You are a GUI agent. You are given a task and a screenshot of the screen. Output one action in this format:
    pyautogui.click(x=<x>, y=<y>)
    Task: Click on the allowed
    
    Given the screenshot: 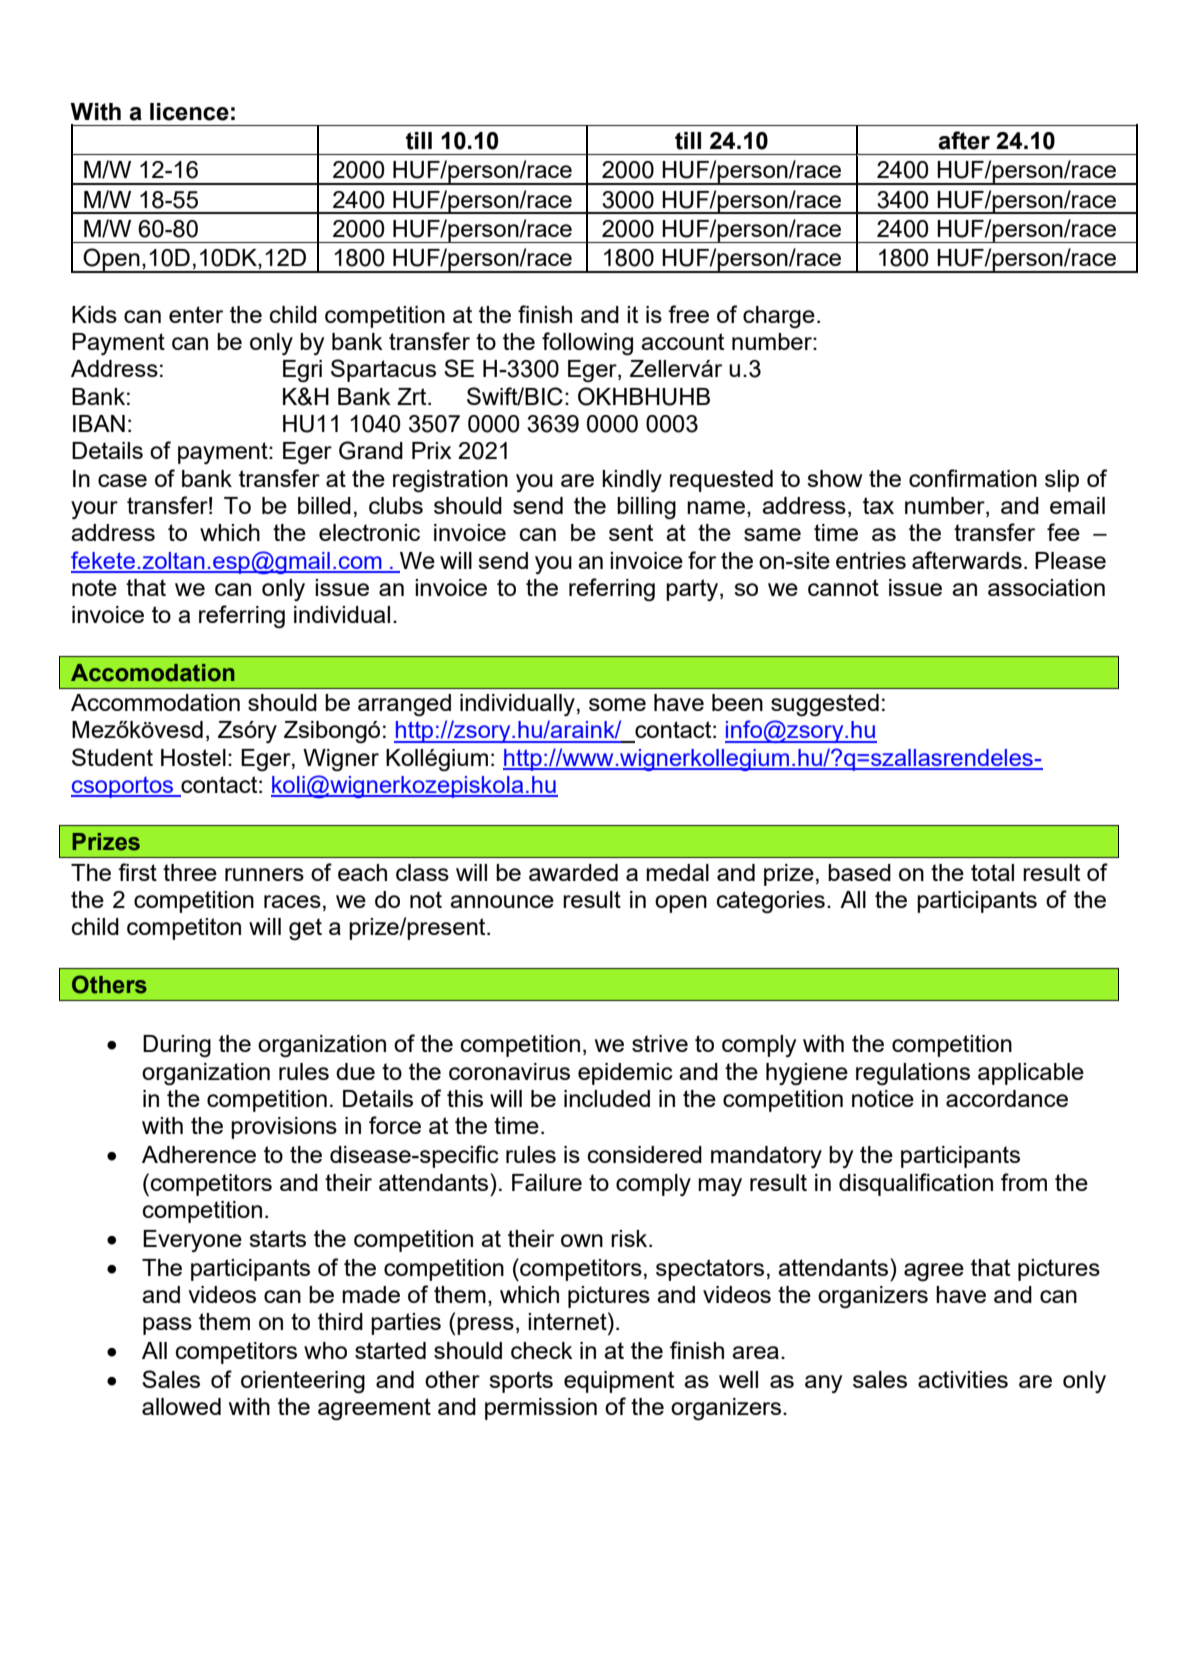 What is the action you would take?
    pyautogui.click(x=181, y=1406)
